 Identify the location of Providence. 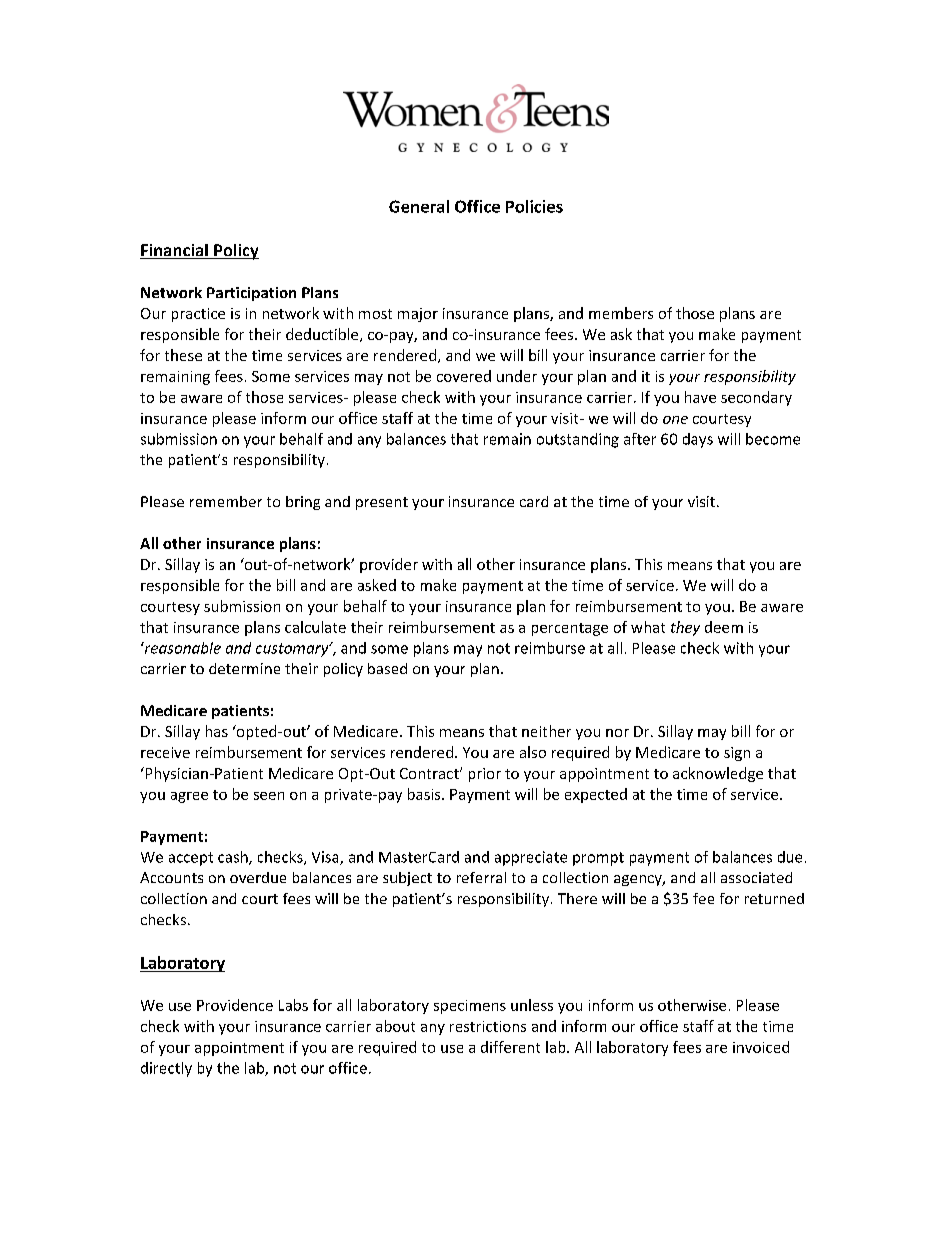
(235, 1005).
